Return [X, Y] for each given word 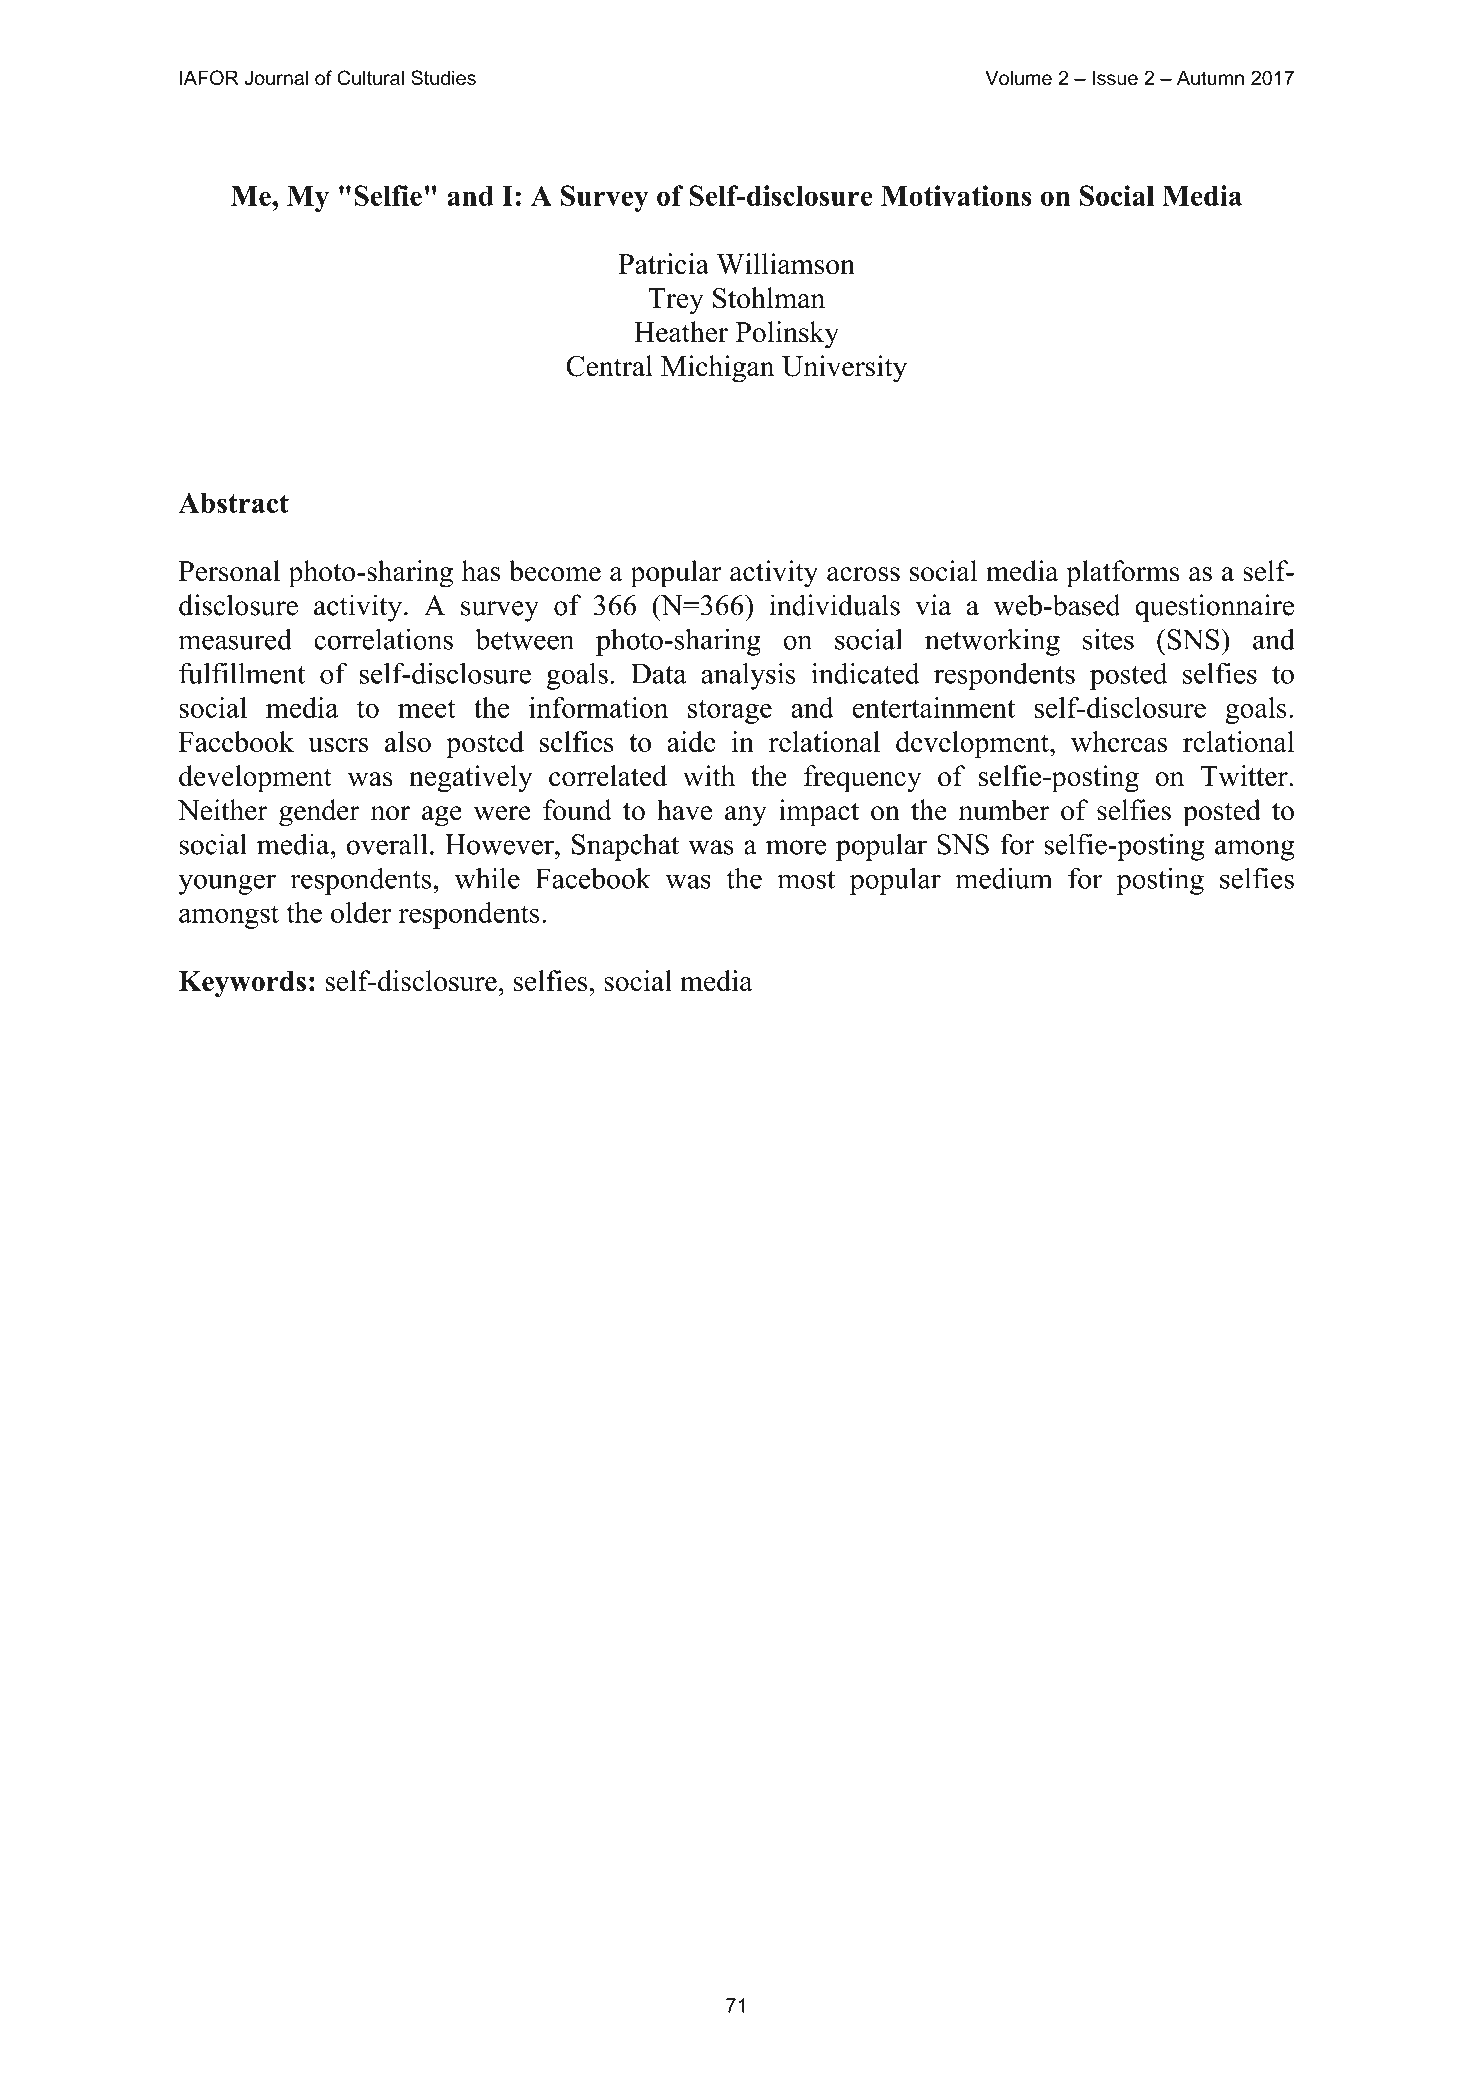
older [361, 912]
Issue [1115, 77]
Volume [1018, 77]
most [806, 880]
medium [1003, 878]
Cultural [370, 77]
